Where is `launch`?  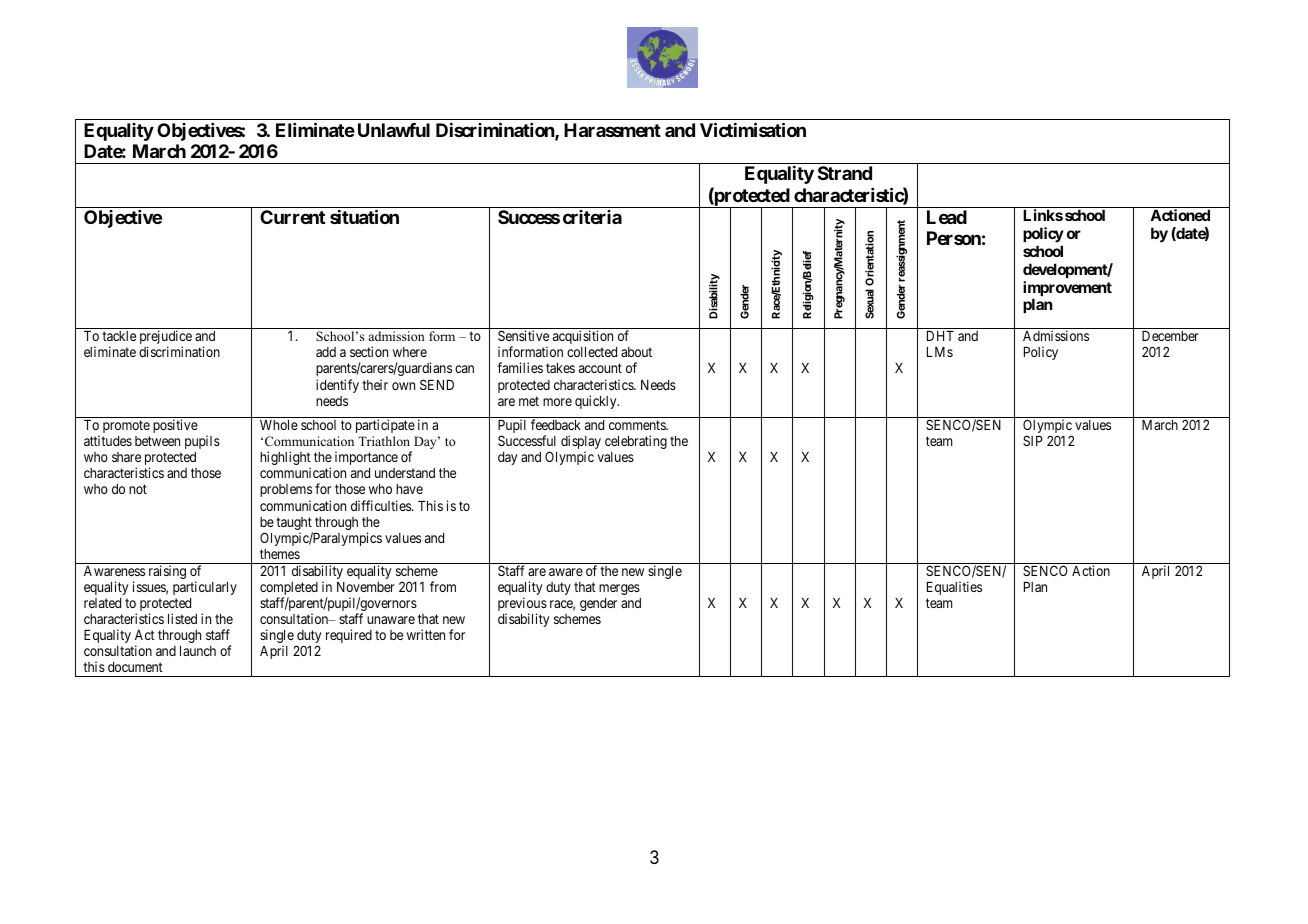
launch is located at coordinates (198, 651).
